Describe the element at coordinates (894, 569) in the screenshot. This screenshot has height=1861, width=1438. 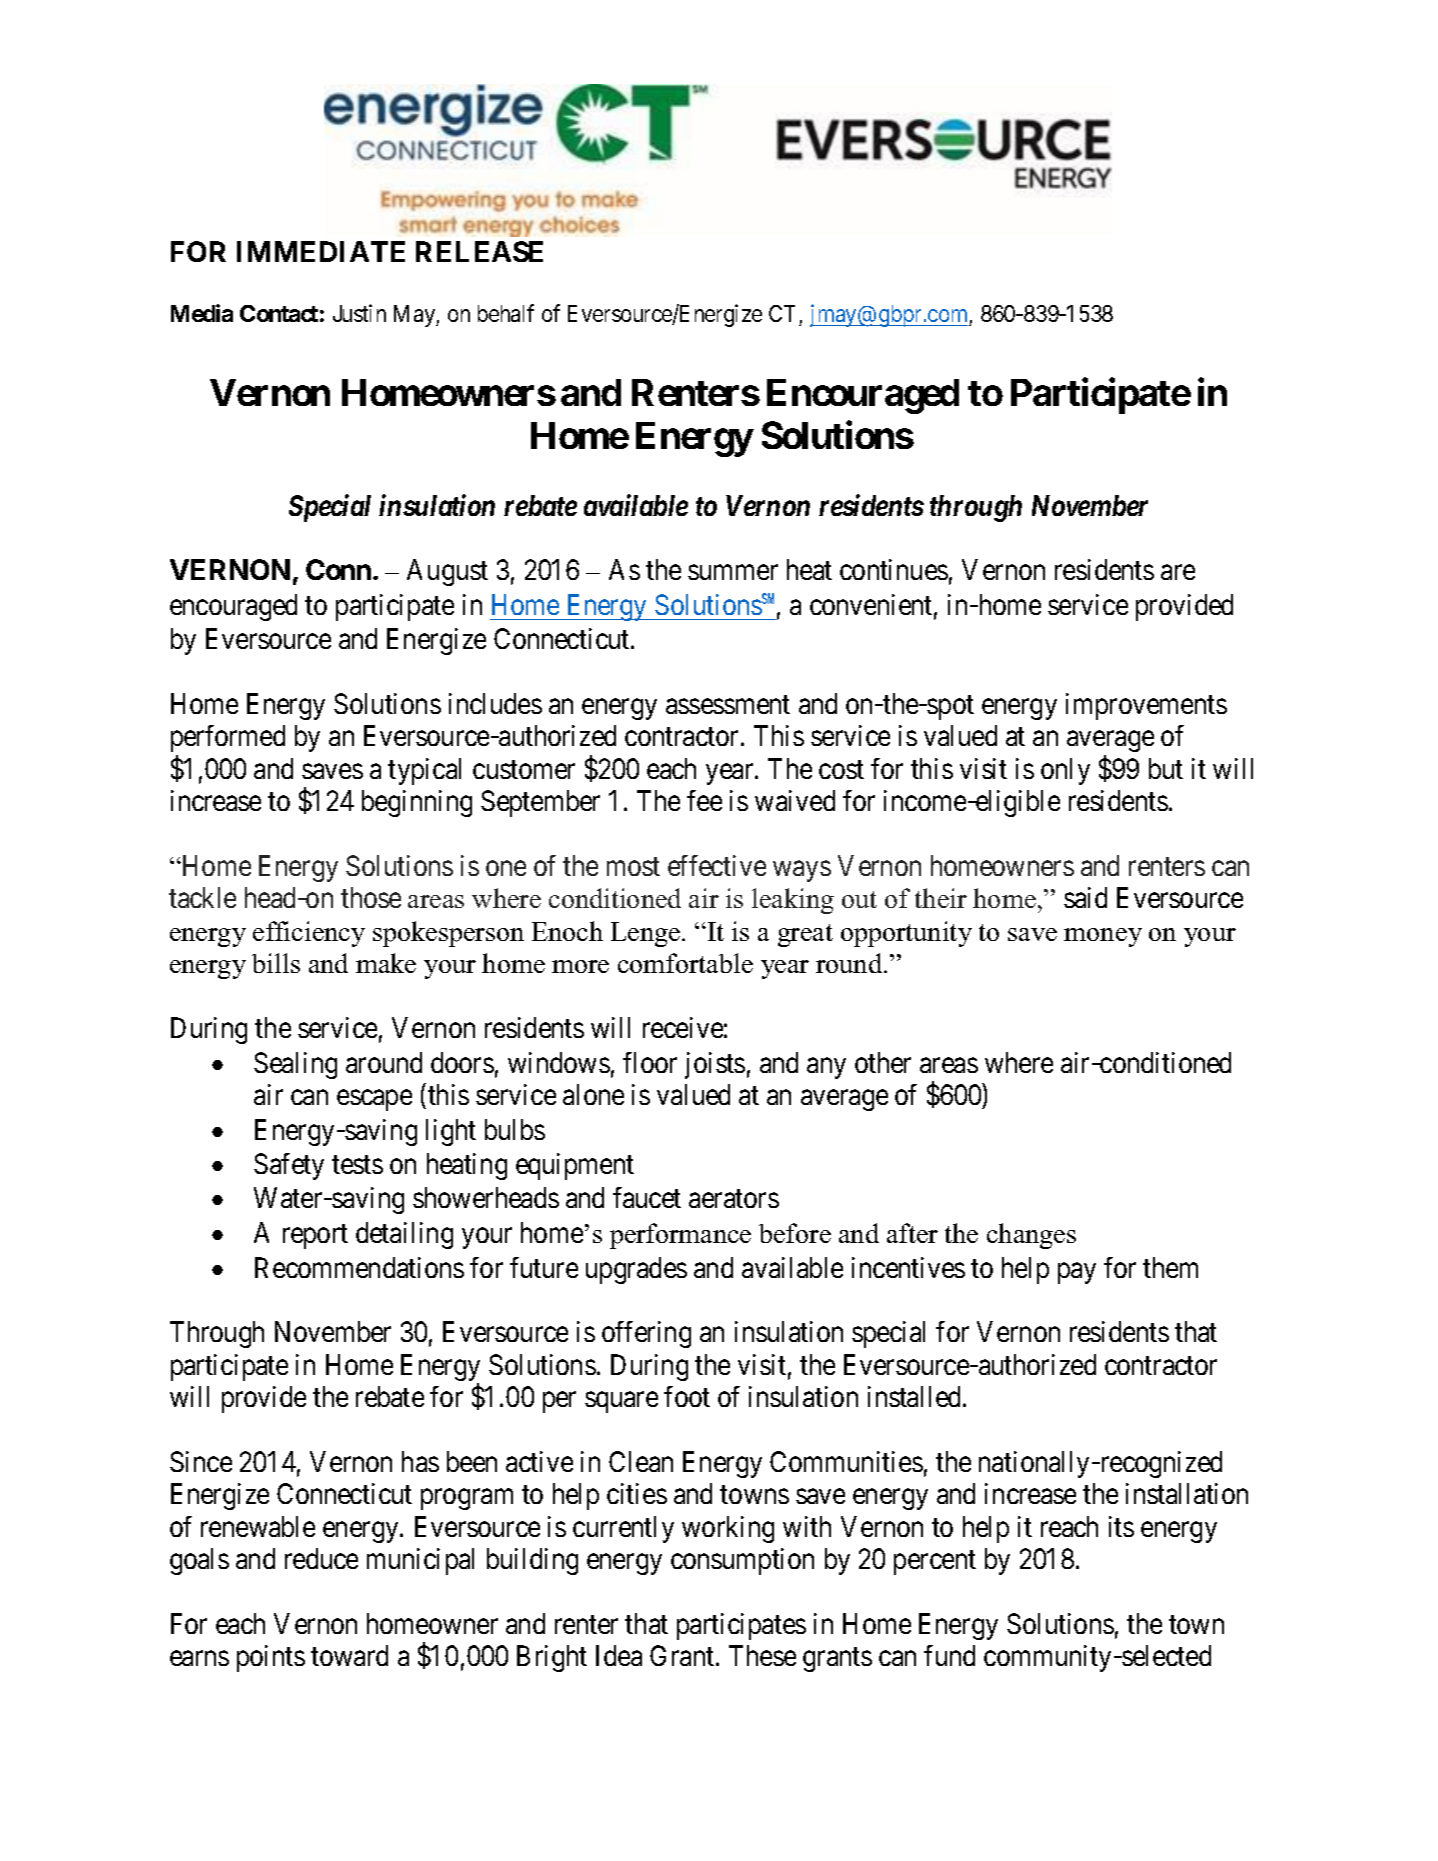
I see `continues` at that location.
